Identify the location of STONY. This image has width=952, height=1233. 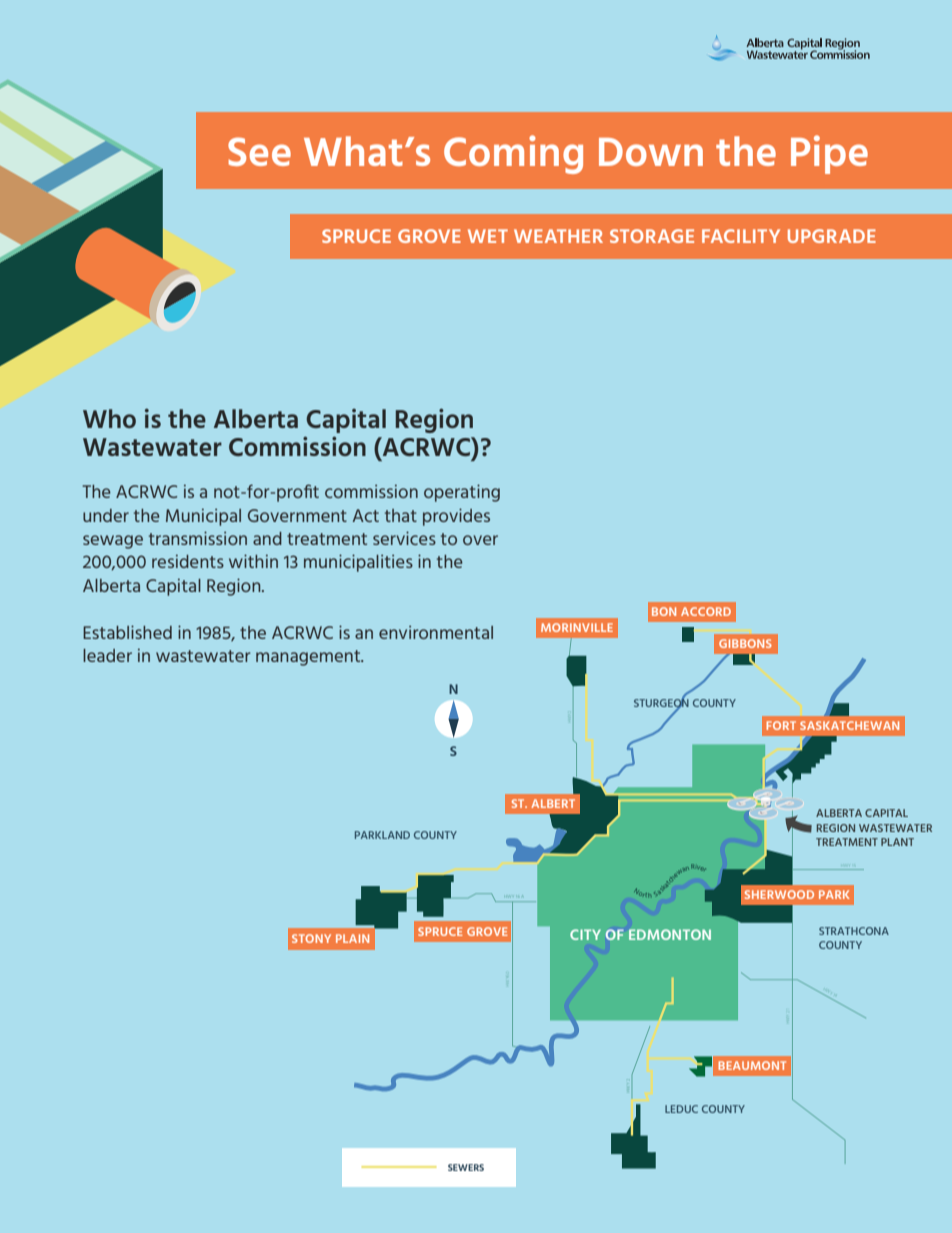
(311, 938).
